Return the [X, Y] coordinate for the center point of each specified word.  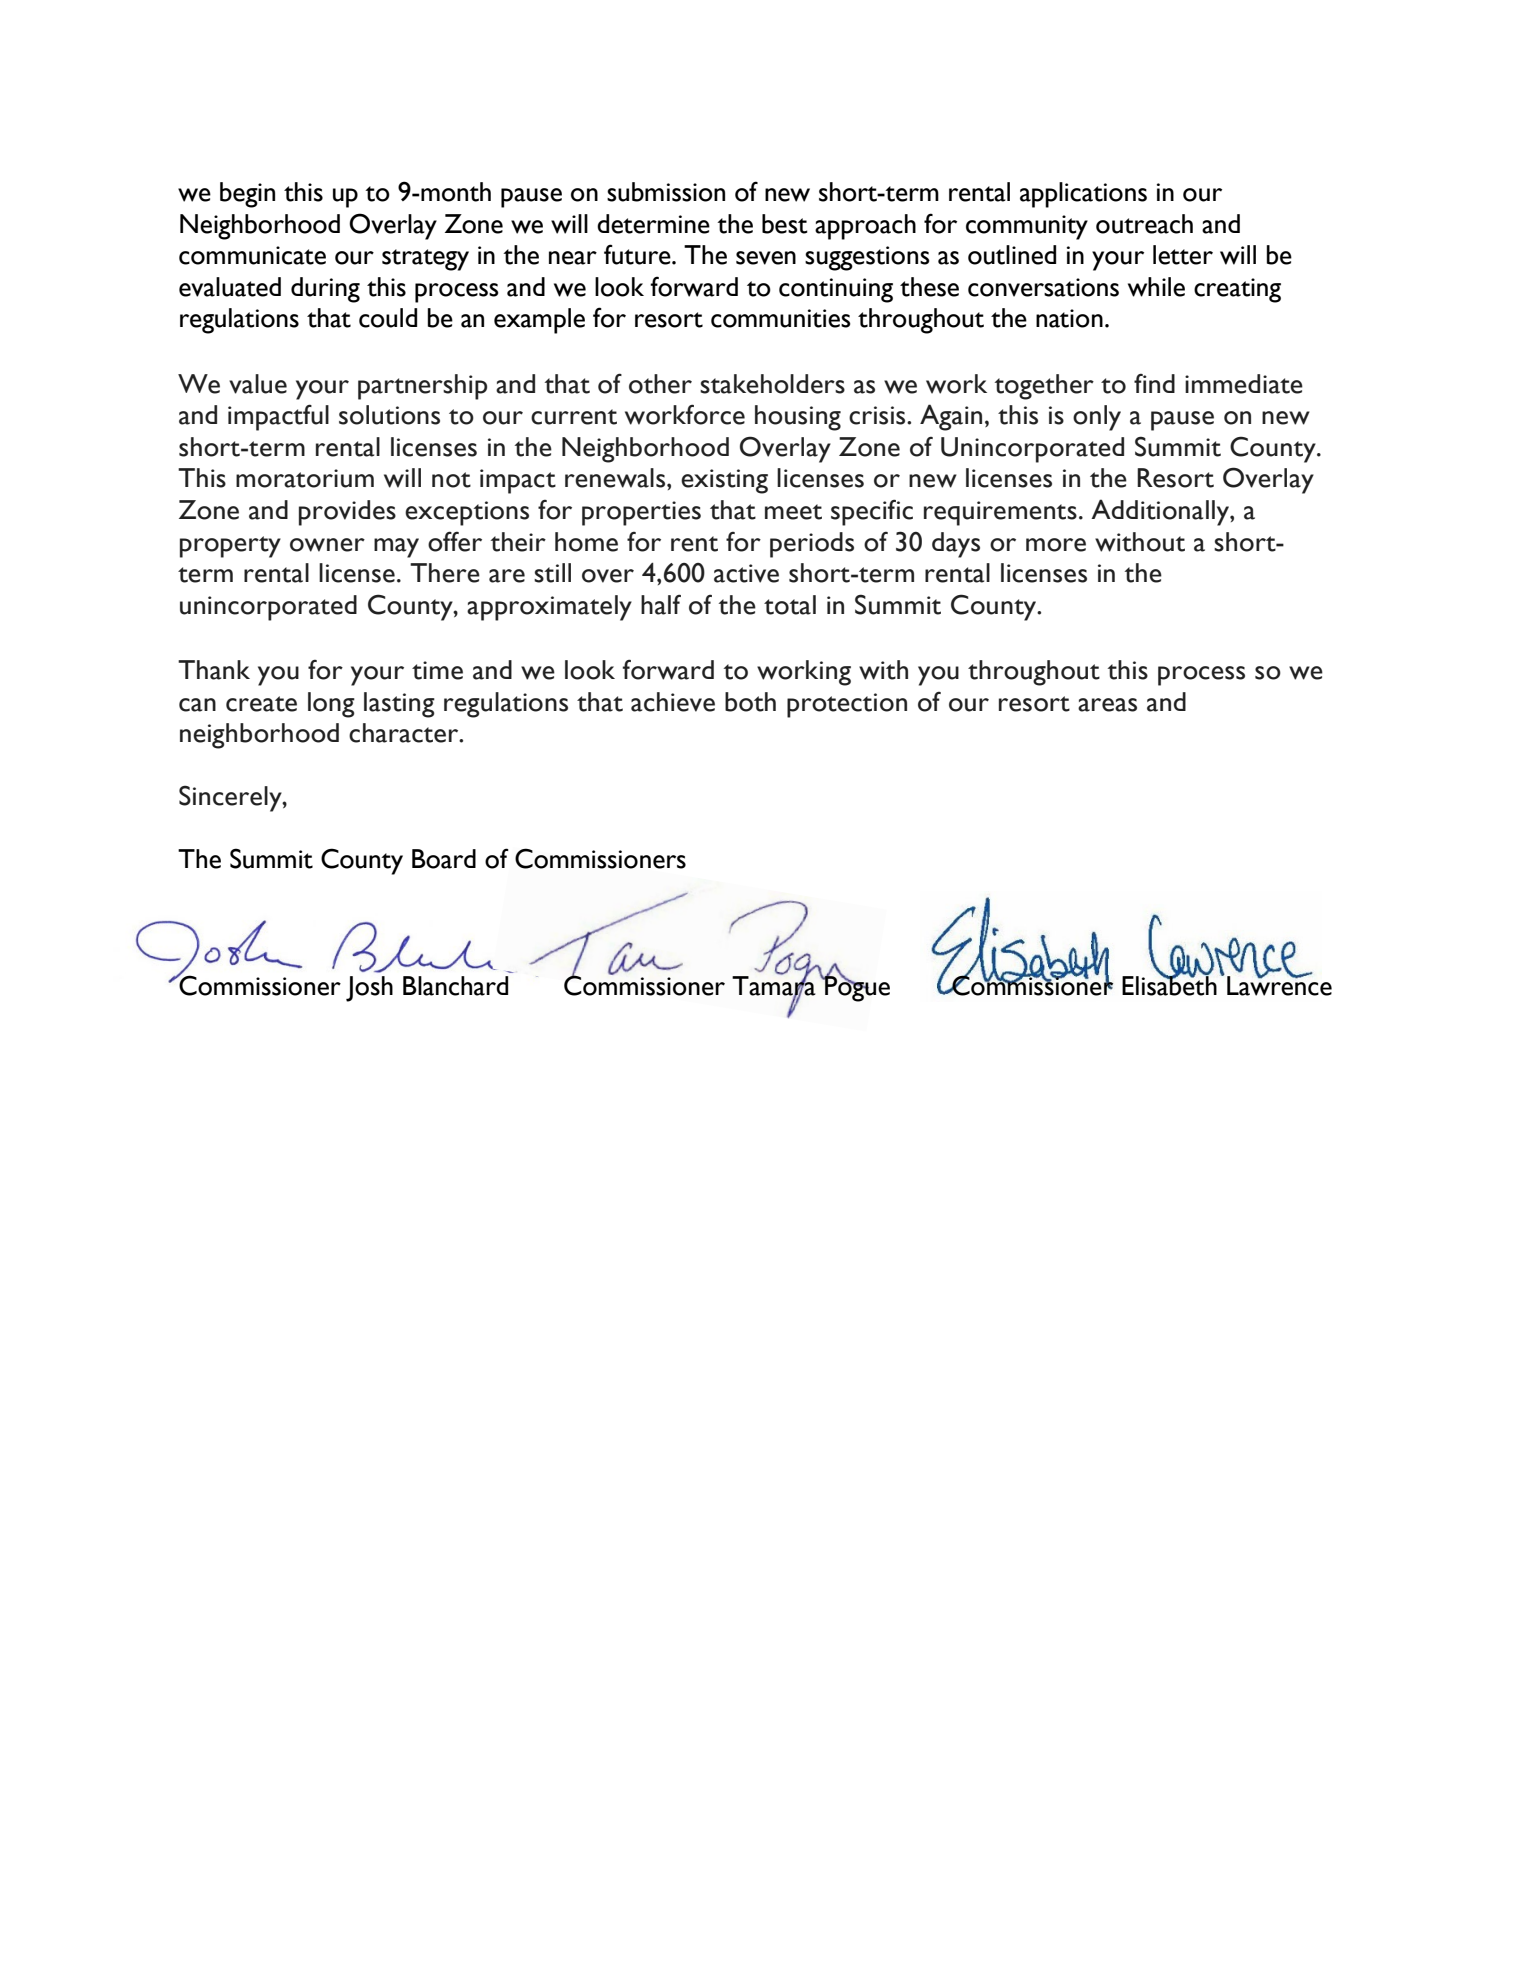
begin [247, 195]
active [746, 573]
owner [327, 545]
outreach [1144, 224]
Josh [369, 989]
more [1056, 545]
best [785, 224]
